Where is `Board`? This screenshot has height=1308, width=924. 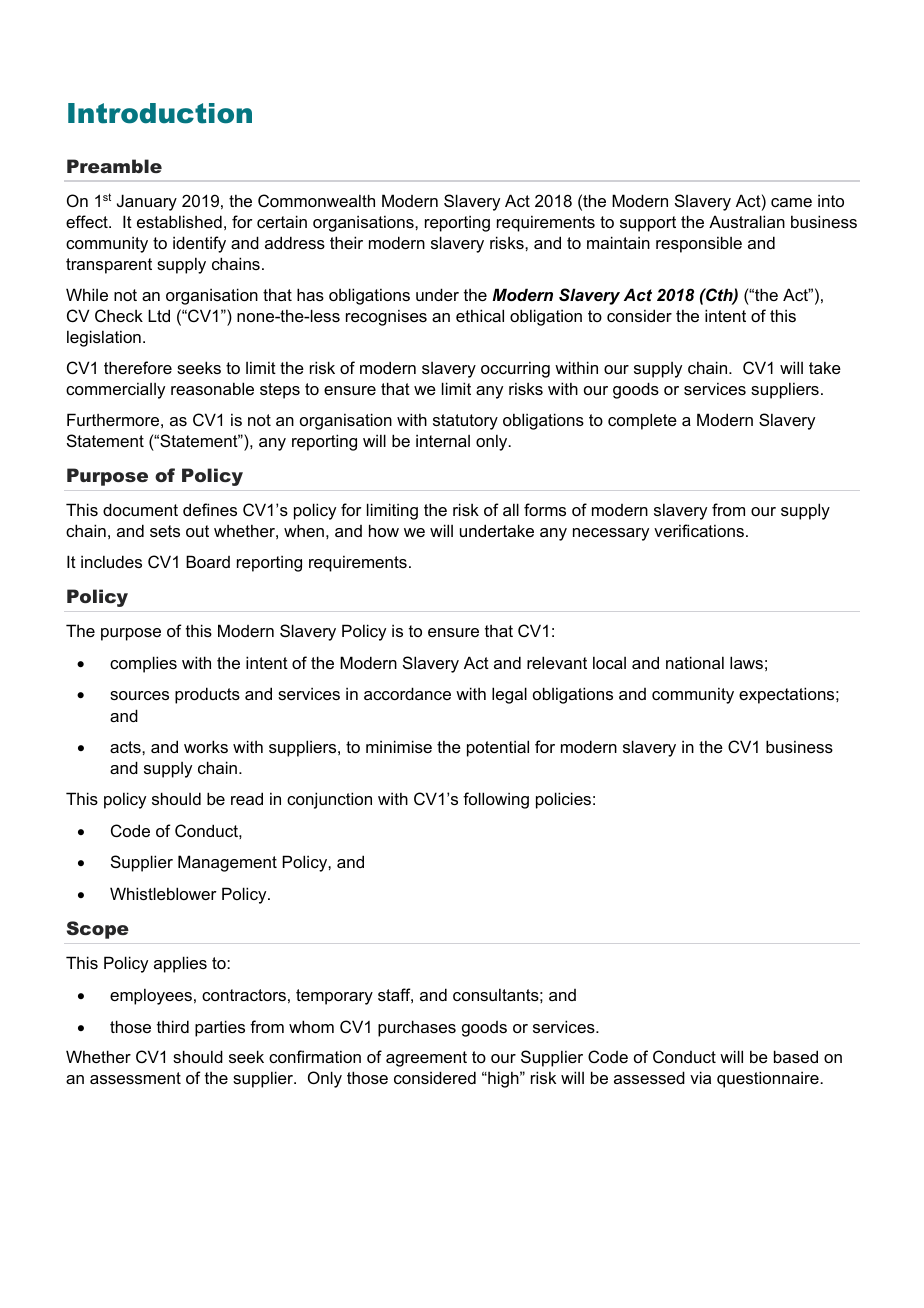
Board is located at coordinates (208, 561).
